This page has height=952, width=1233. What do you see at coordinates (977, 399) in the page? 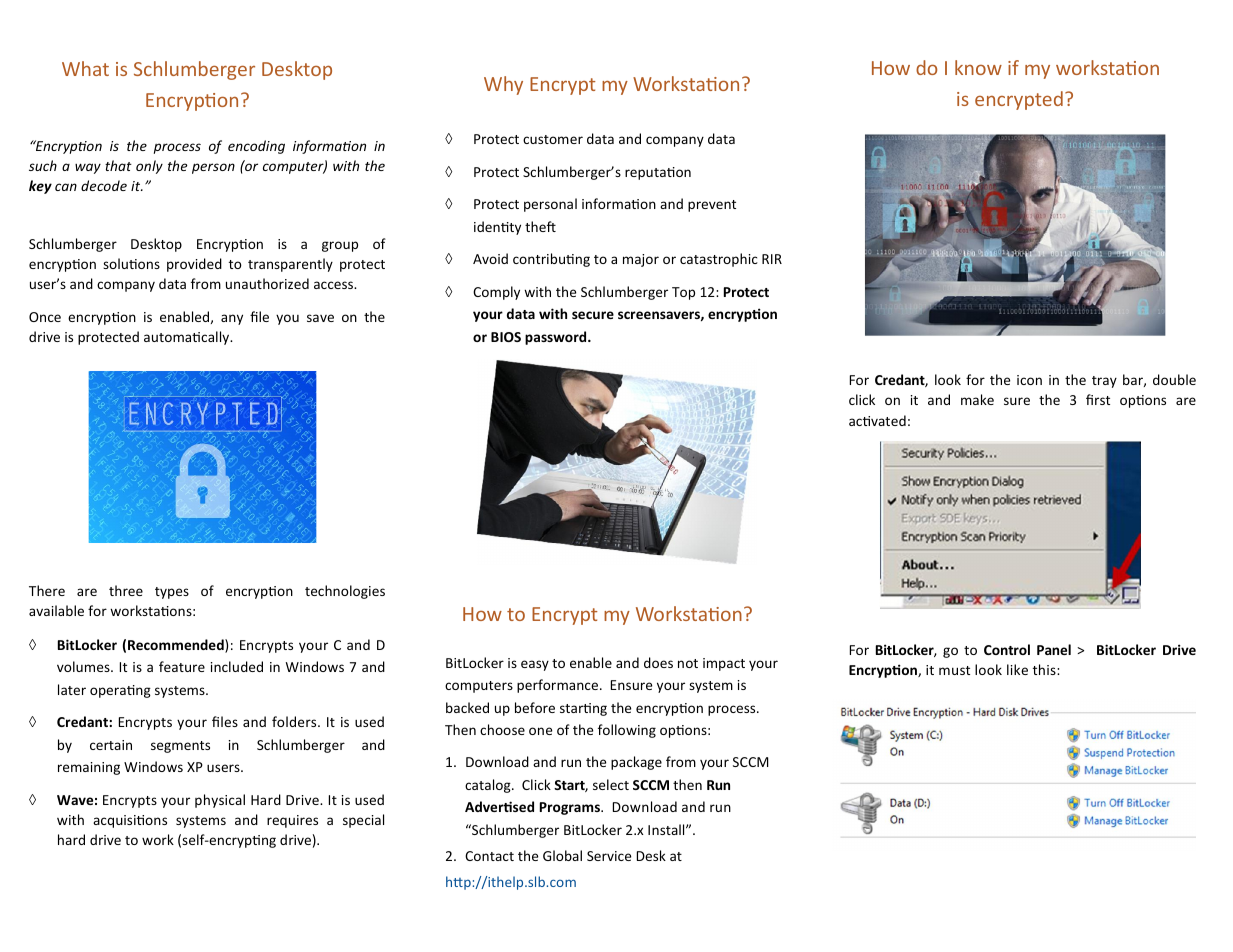
I see `make` at bounding box center [977, 399].
